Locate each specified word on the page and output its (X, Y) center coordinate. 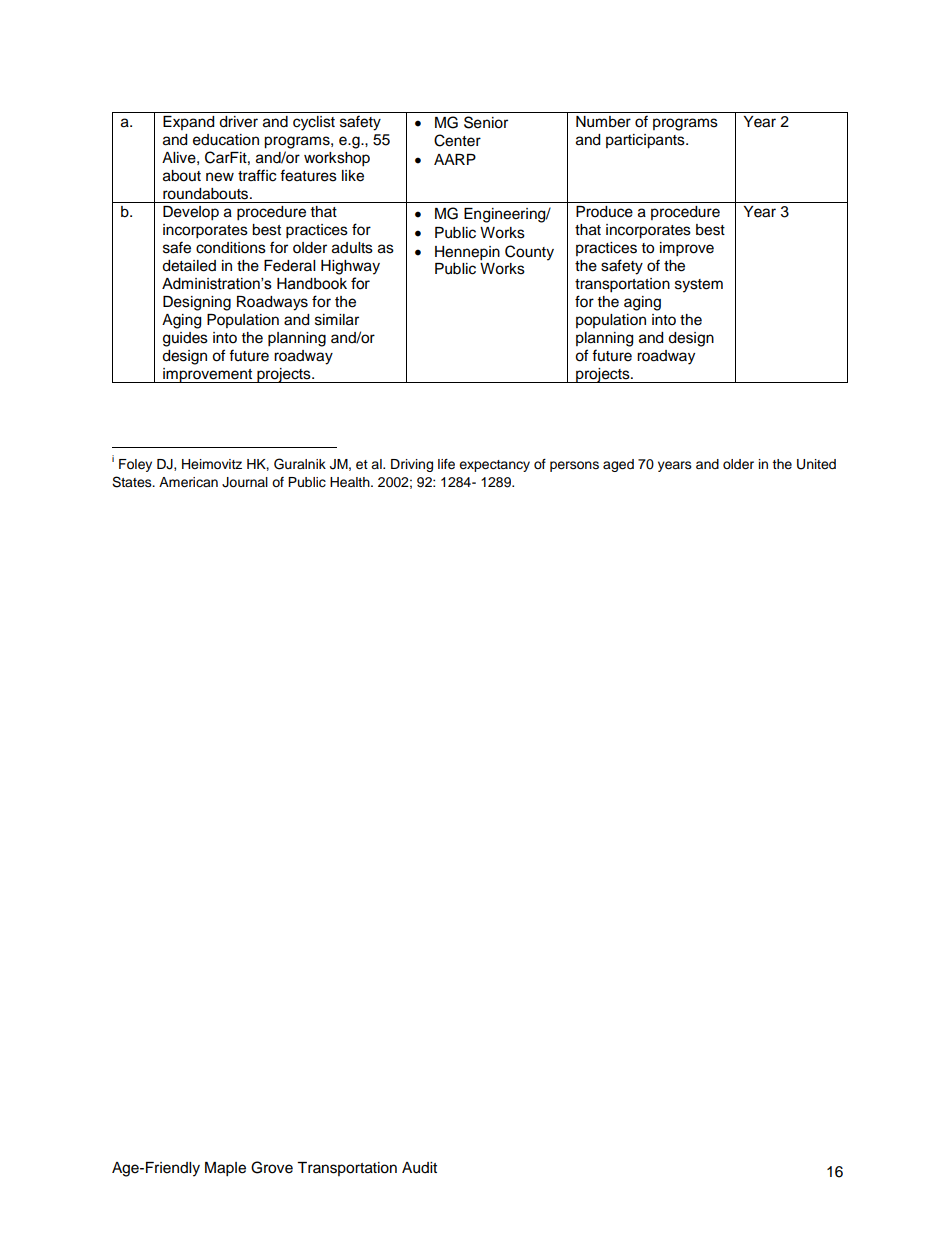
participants (646, 141)
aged (618, 465)
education (226, 140)
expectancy (494, 466)
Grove (272, 1167)
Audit (419, 1168)
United (816, 464)
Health (351, 482)
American (188, 482)
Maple (225, 1169)
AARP (455, 159)
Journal (245, 482)
